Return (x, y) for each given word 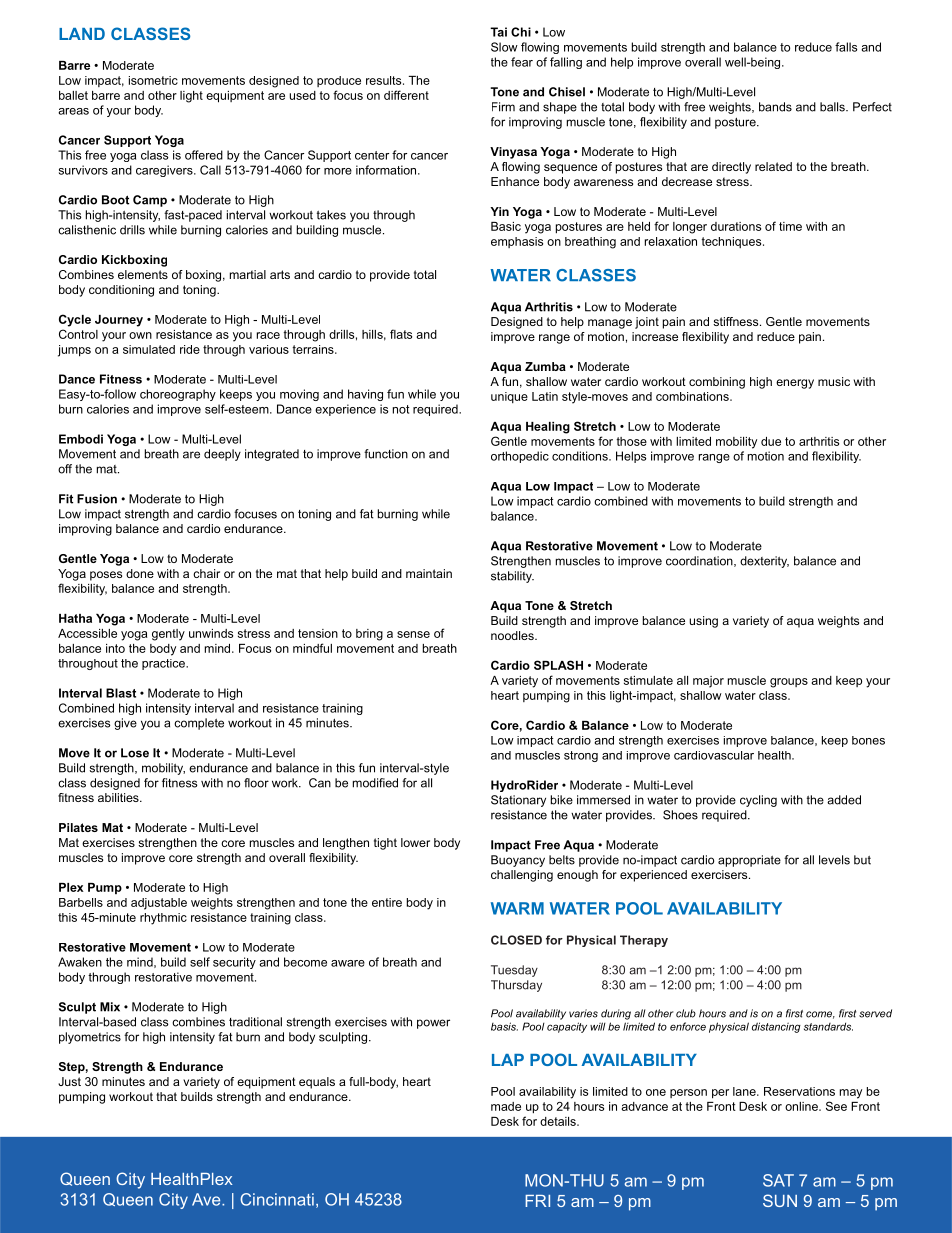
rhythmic (163, 919)
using (703, 622)
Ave (207, 1199)
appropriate (749, 861)
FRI (537, 1201)
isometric (153, 80)
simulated (149, 349)
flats (401, 334)
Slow (504, 47)
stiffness (737, 321)
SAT (778, 1180)
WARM (517, 908)
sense (413, 634)
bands (775, 107)
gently (168, 635)
